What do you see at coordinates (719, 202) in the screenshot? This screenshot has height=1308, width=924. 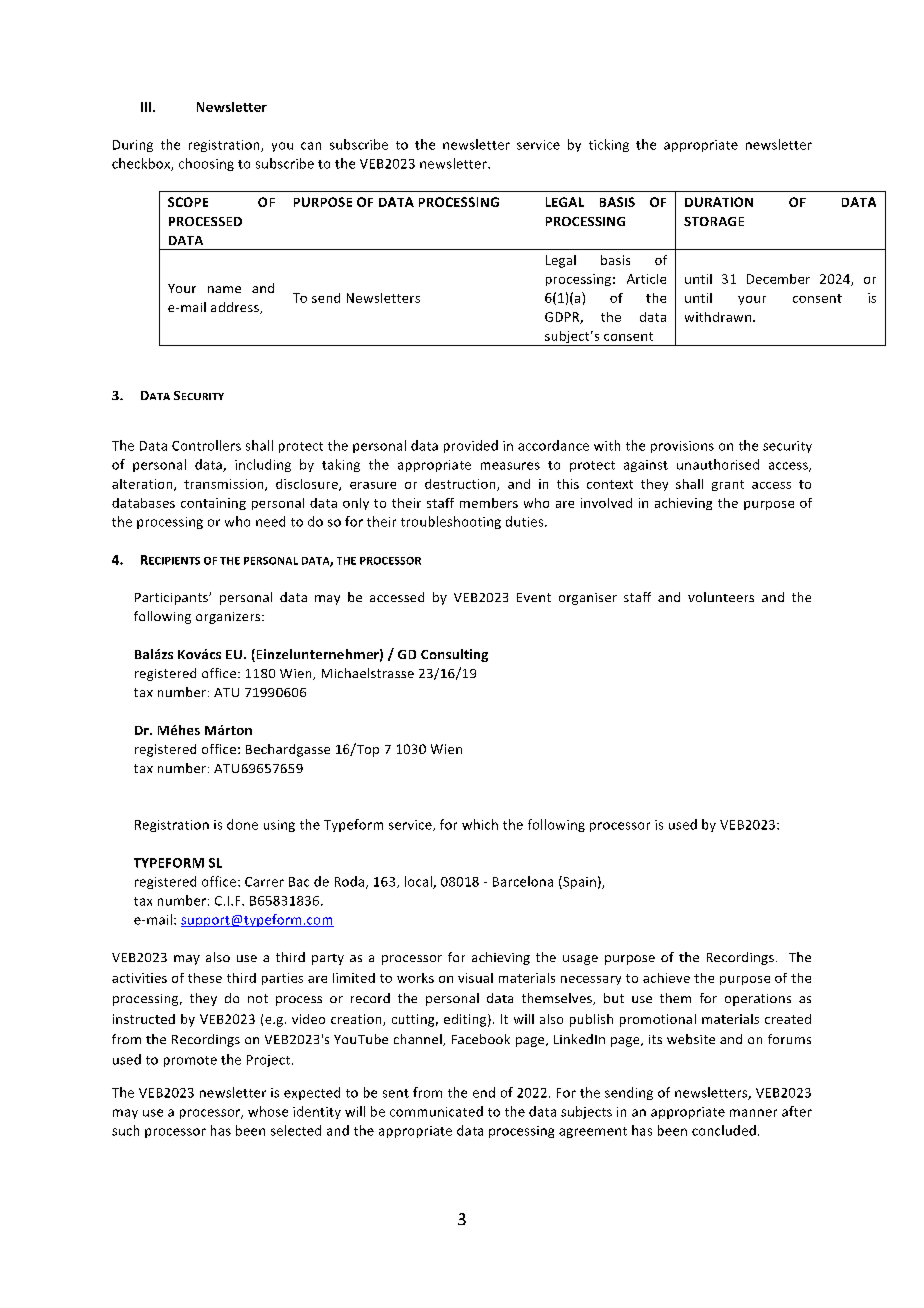 I see `DURATION` at bounding box center [719, 202].
